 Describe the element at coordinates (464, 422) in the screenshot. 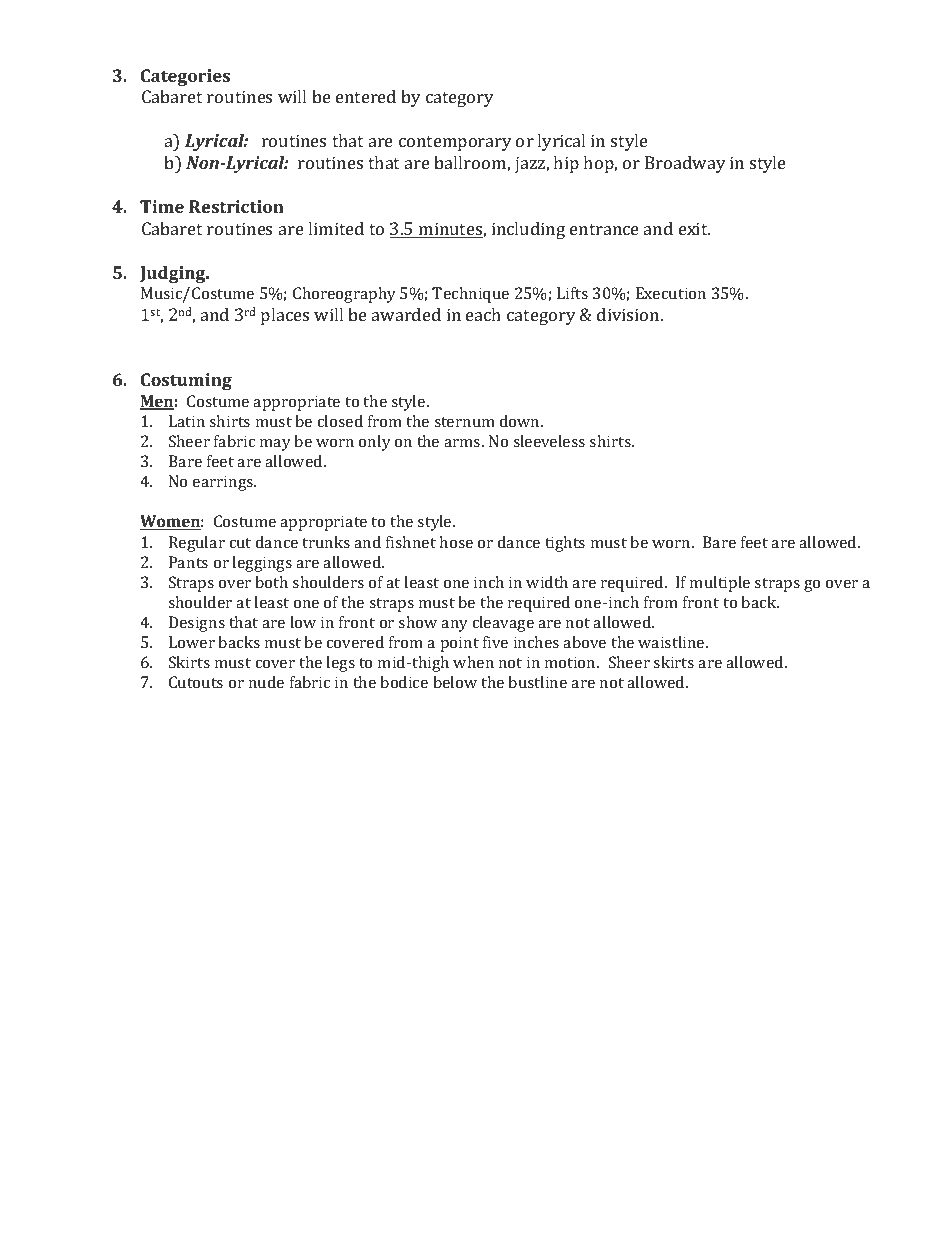

I see `sternum` at that location.
